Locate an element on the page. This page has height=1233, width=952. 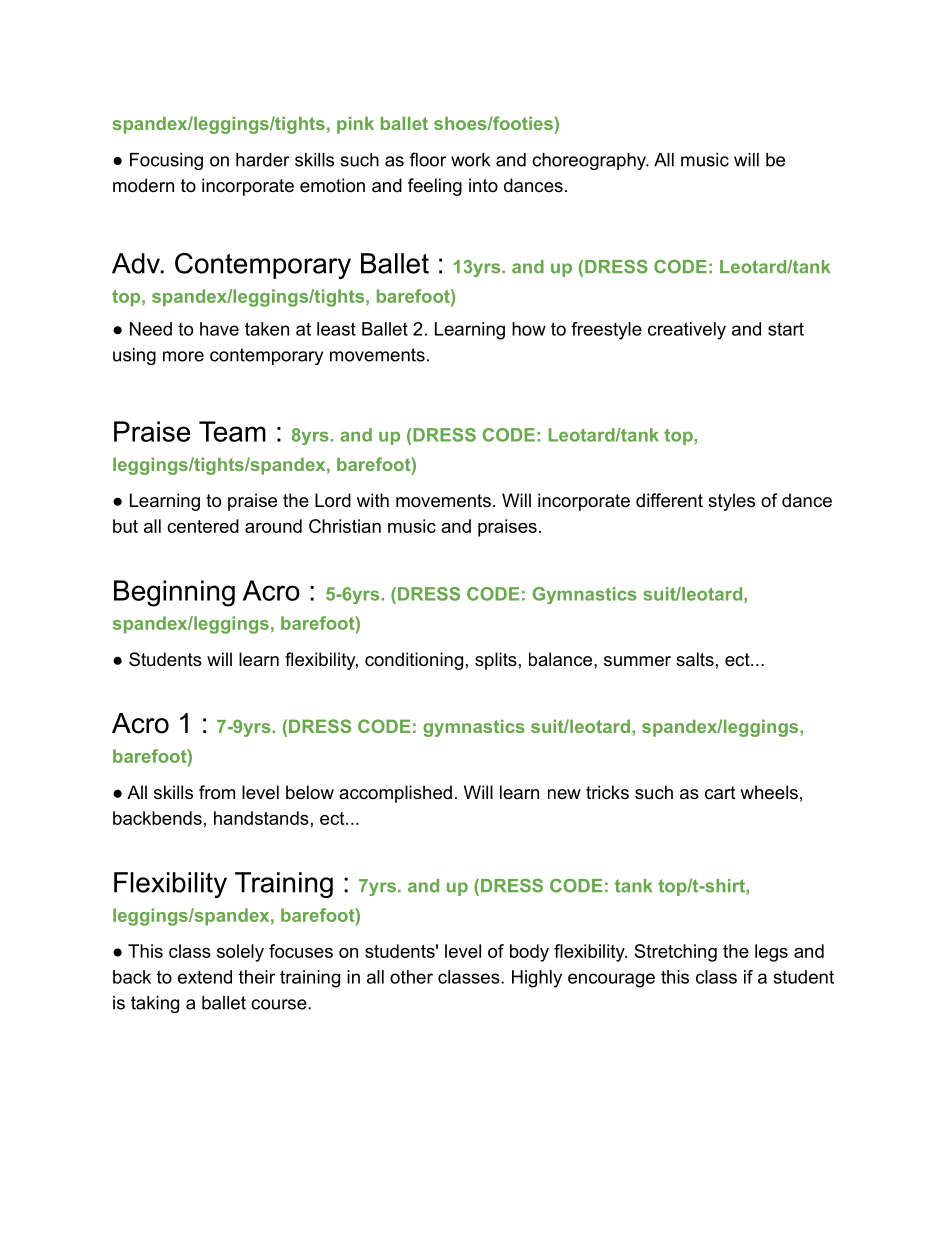
Christian is located at coordinates (345, 526).
